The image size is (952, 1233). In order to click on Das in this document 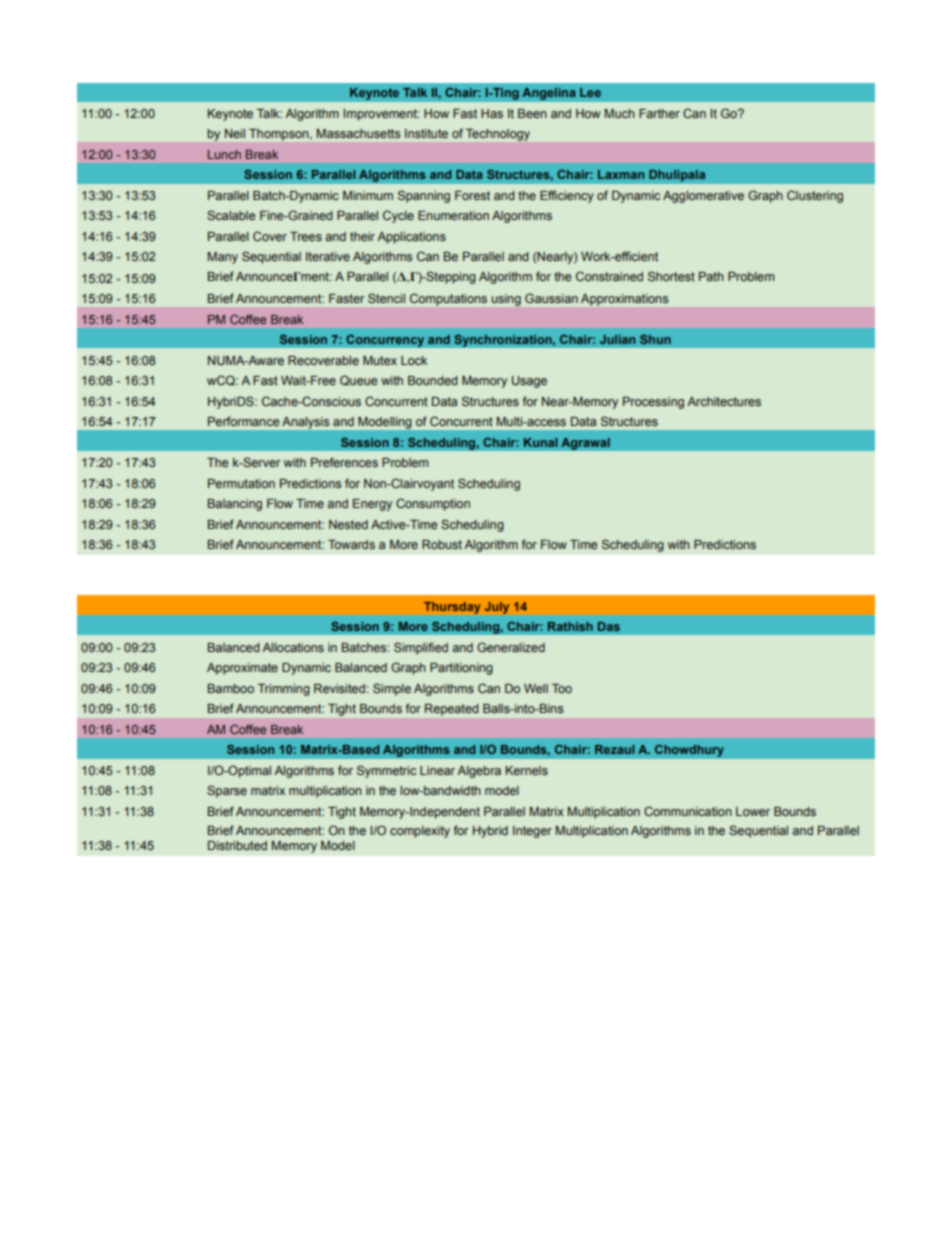, I will do `click(609, 626)`.
